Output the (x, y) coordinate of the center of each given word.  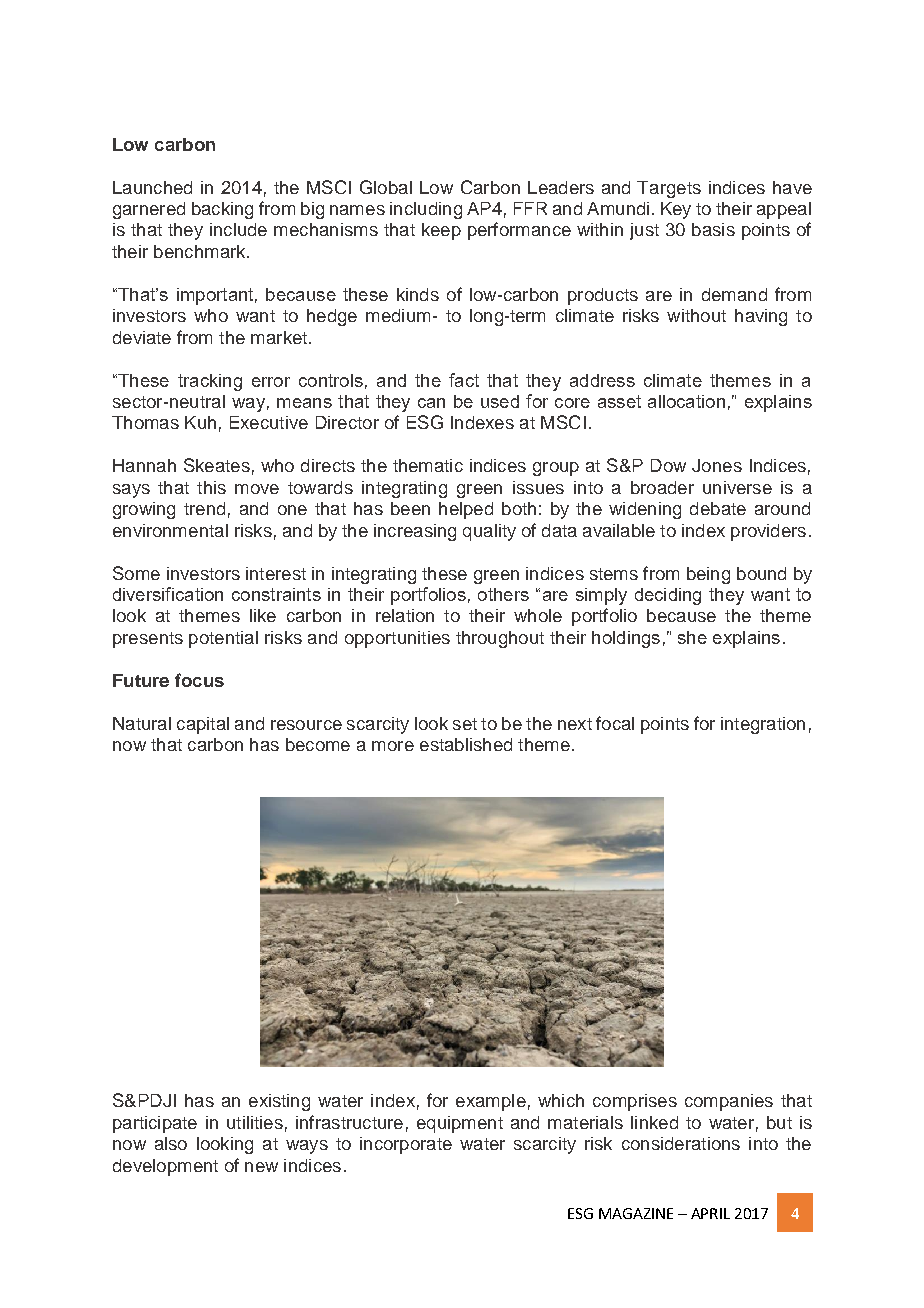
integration (763, 725)
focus (199, 680)
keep (441, 231)
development (165, 1167)
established (466, 744)
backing (222, 210)
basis (713, 229)
